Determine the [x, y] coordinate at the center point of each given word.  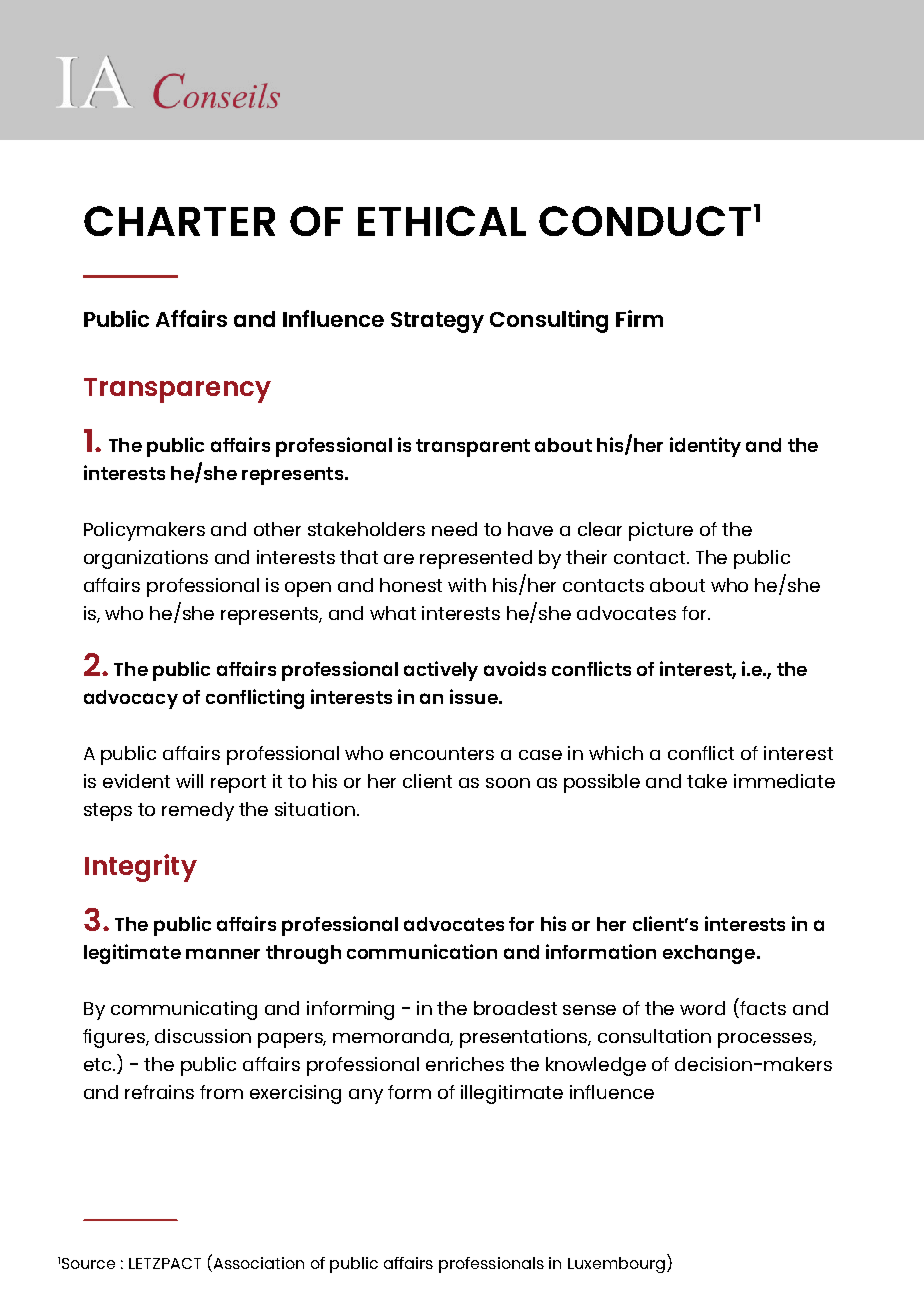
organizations [146, 559]
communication [422, 951]
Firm [639, 318]
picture [661, 531]
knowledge [596, 1066]
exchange [710, 954]
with [467, 585]
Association [257, 1261]
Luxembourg [616, 1265]
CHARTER [179, 221]
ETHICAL [442, 221]
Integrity [141, 868]
